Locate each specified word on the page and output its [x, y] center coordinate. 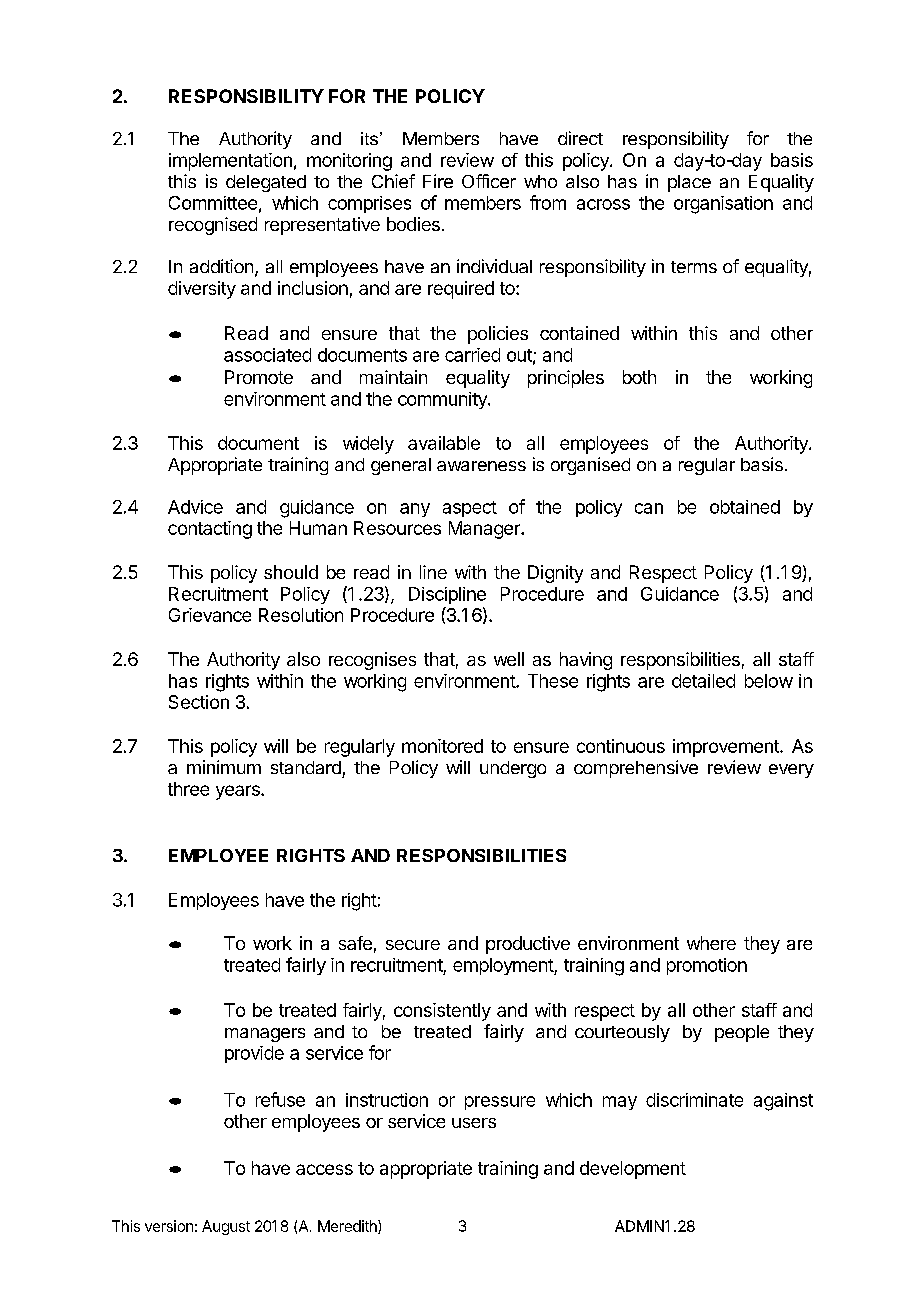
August [226, 1227]
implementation [230, 162]
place [689, 183]
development [633, 1170]
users [474, 1123]
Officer [489, 181]
